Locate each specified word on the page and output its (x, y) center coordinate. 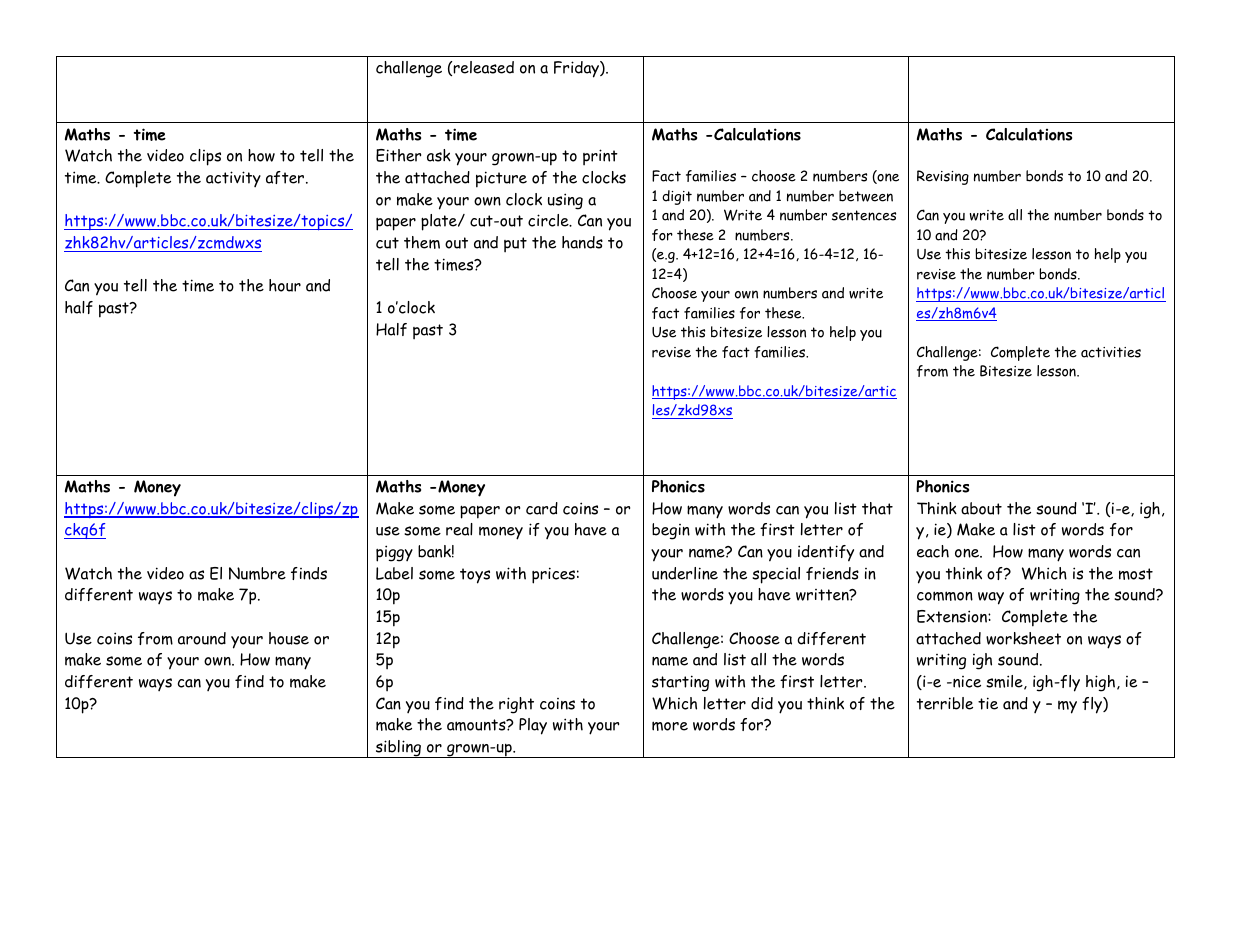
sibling (399, 749)
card (542, 508)
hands (582, 242)
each (933, 551)
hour (285, 285)
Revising (943, 177)
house (289, 638)
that (877, 508)
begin (671, 531)
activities (1111, 352)
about (981, 508)
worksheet (1023, 638)
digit (677, 197)
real (459, 529)
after (286, 177)
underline (685, 573)
